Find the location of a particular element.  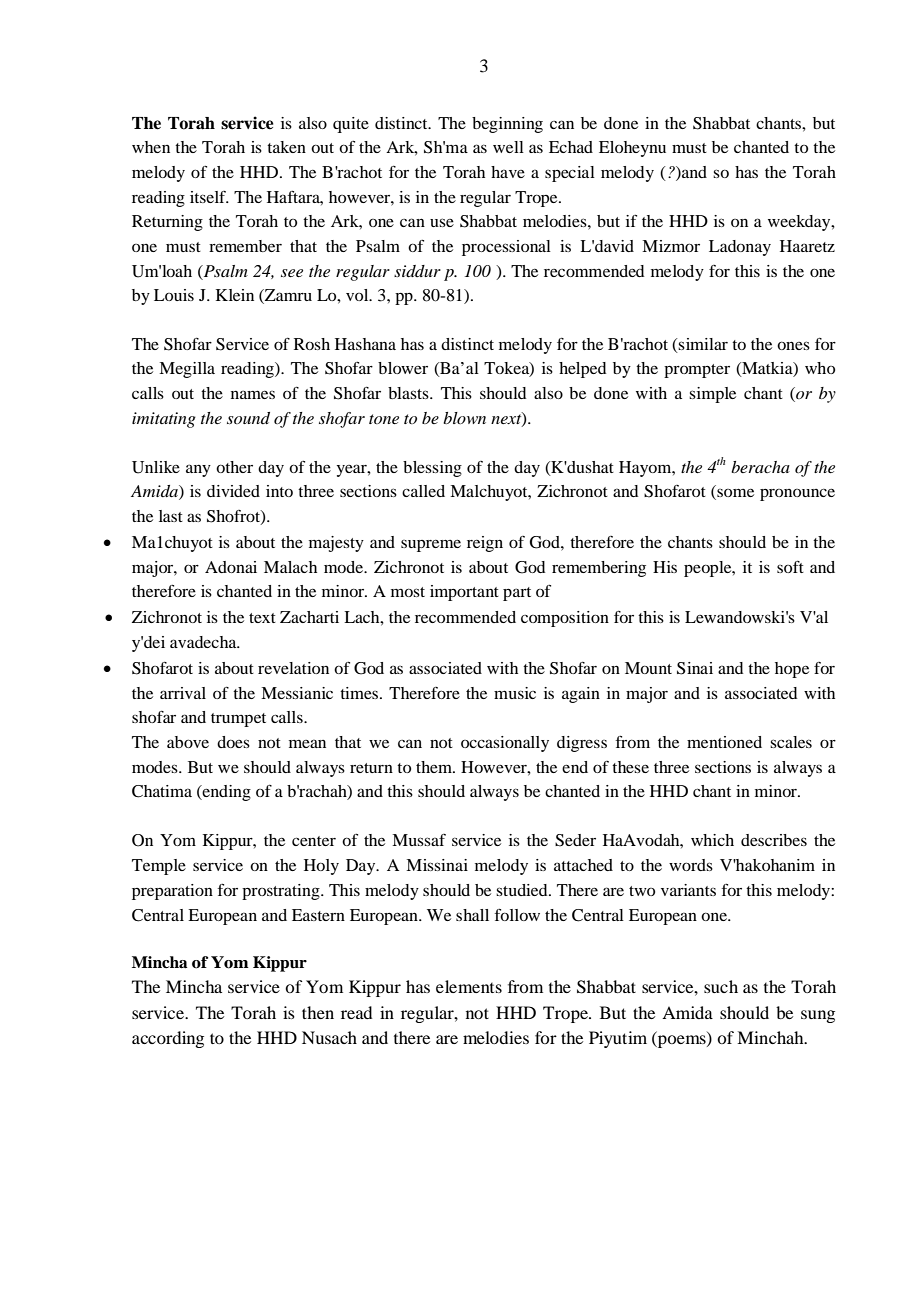

mentioned is located at coordinates (724, 742).
